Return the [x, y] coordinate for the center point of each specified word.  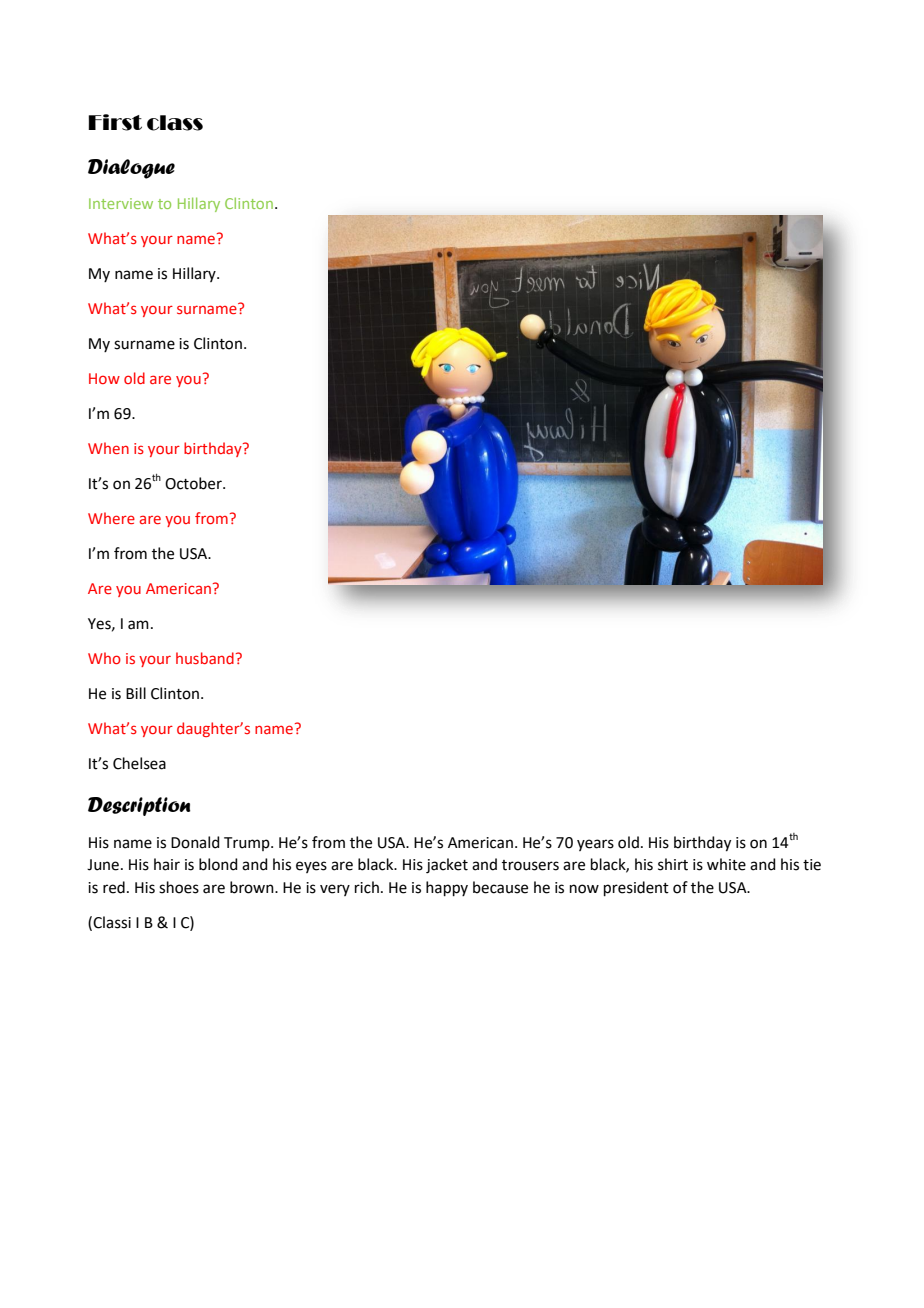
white [726, 864]
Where [111, 518]
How [104, 378]
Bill [136, 693]
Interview [121, 203]
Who [104, 658]
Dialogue [131, 169]
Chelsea [139, 763]
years [595, 845]
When [108, 448]
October [194, 483]
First [115, 122]
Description [139, 806]
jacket [447, 866]
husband [205, 658]
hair [167, 864]
